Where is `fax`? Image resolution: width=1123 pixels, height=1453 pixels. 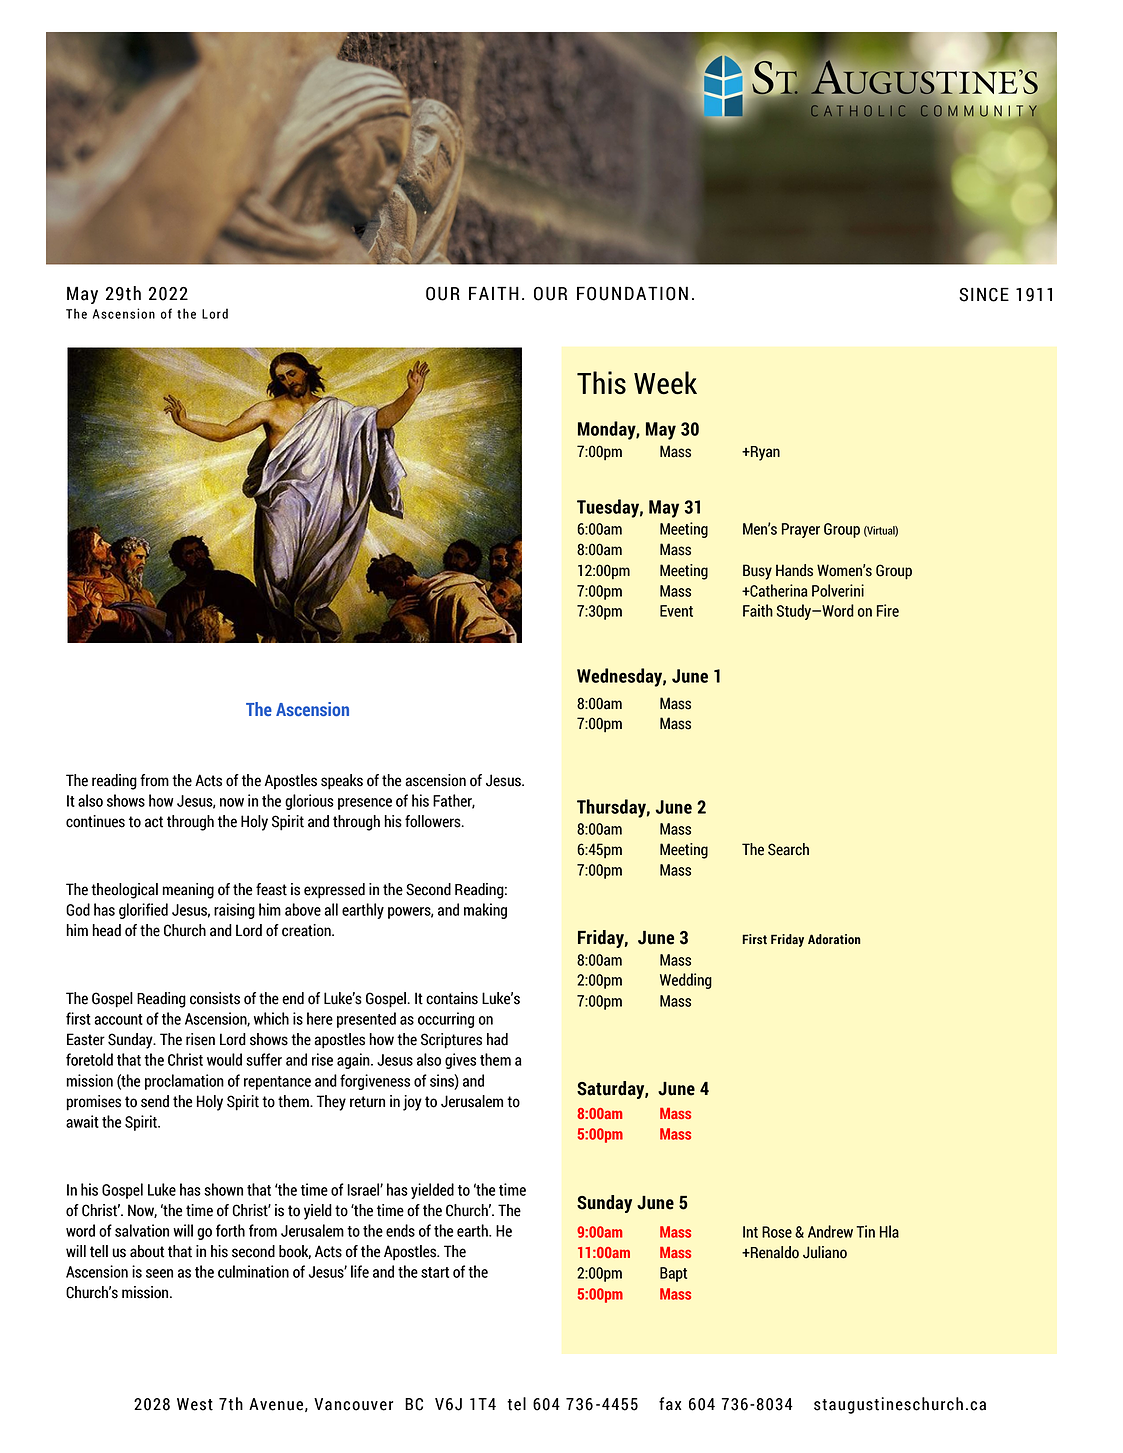 fax is located at coordinates (670, 1404).
